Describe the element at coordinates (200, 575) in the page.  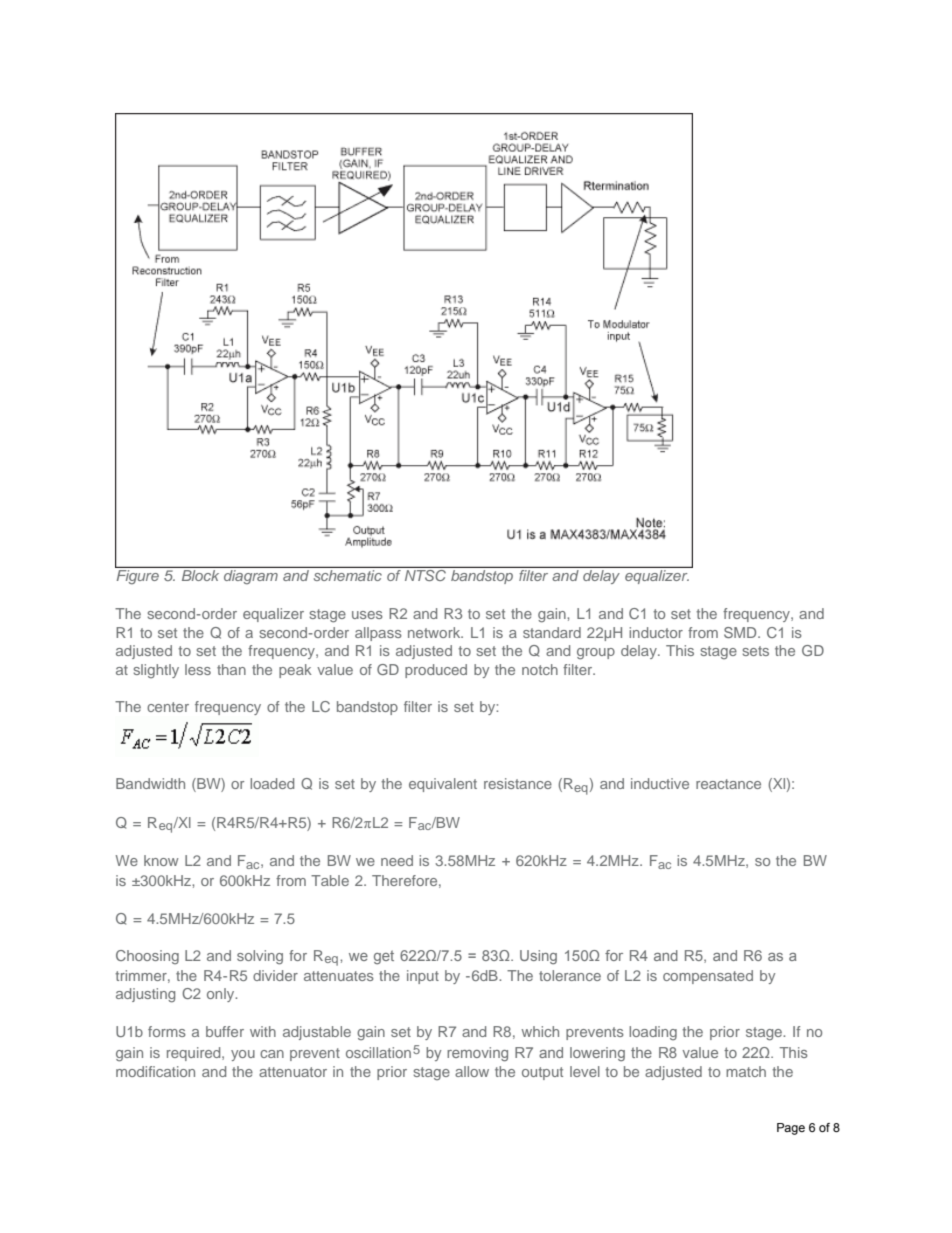
I see `Block` at that location.
